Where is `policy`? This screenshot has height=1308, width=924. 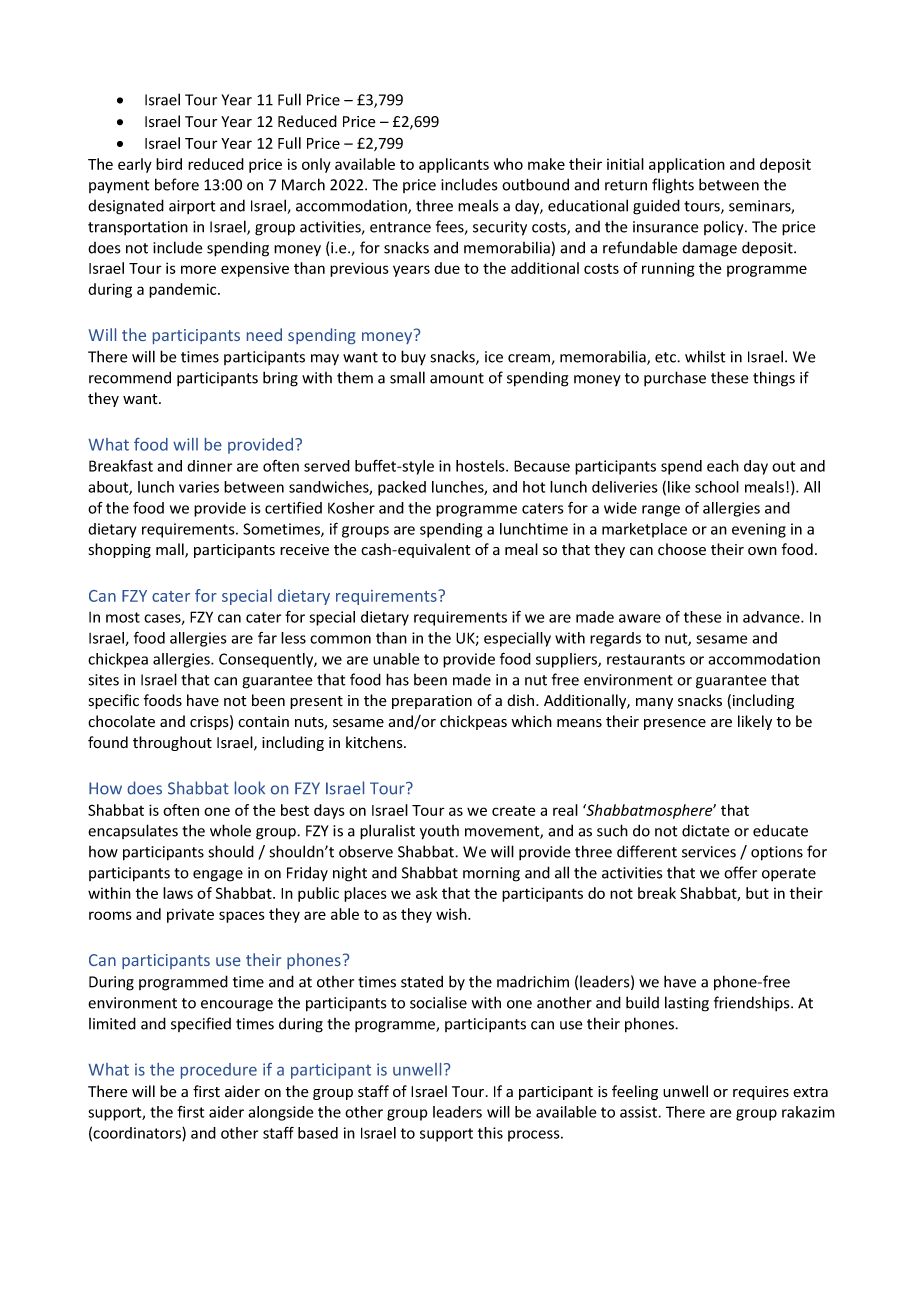 policy is located at coordinates (725, 227).
